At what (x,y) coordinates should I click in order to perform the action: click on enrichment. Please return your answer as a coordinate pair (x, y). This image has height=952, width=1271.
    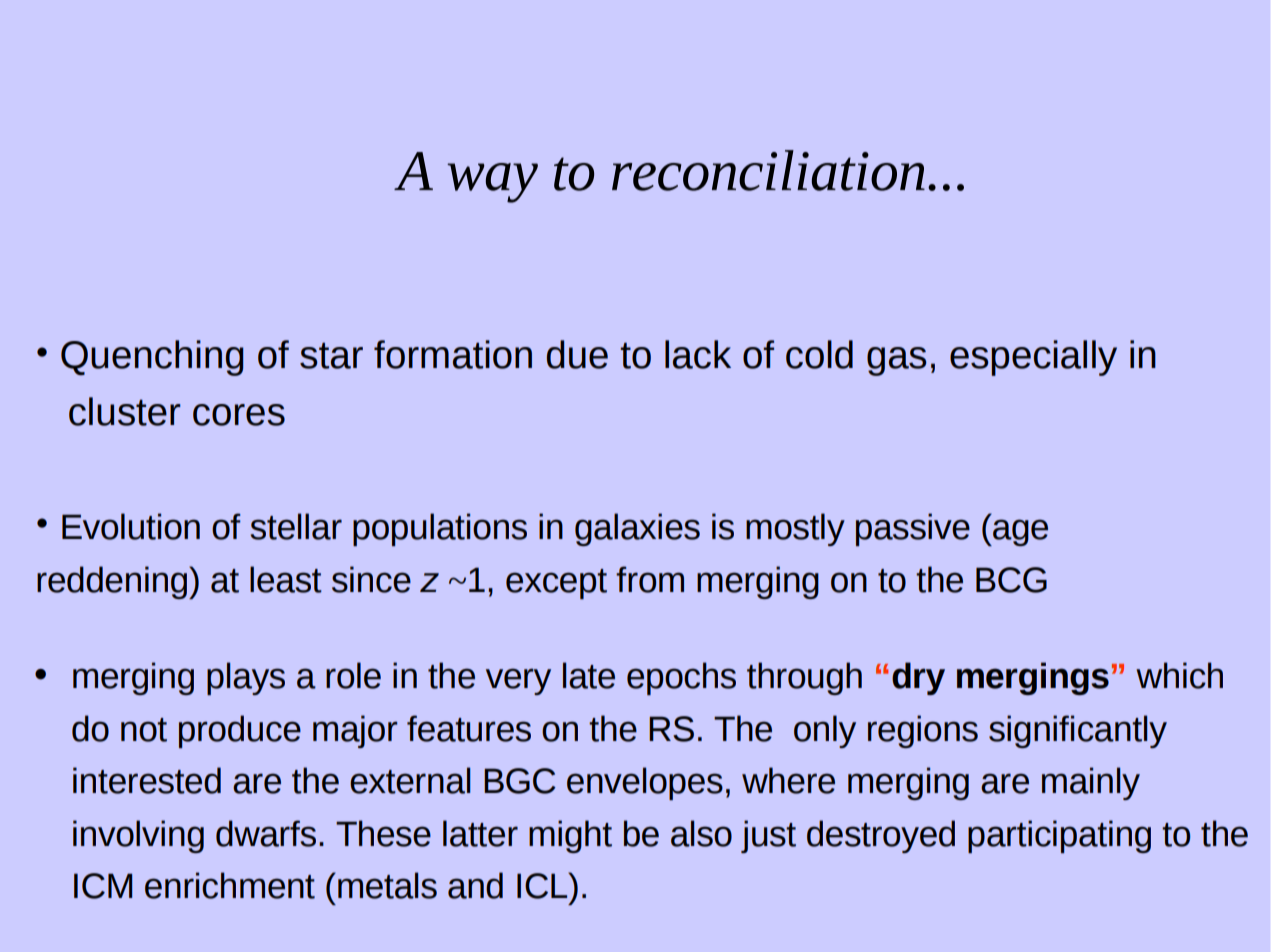
    Looking at the image, I should click on (230, 885).
